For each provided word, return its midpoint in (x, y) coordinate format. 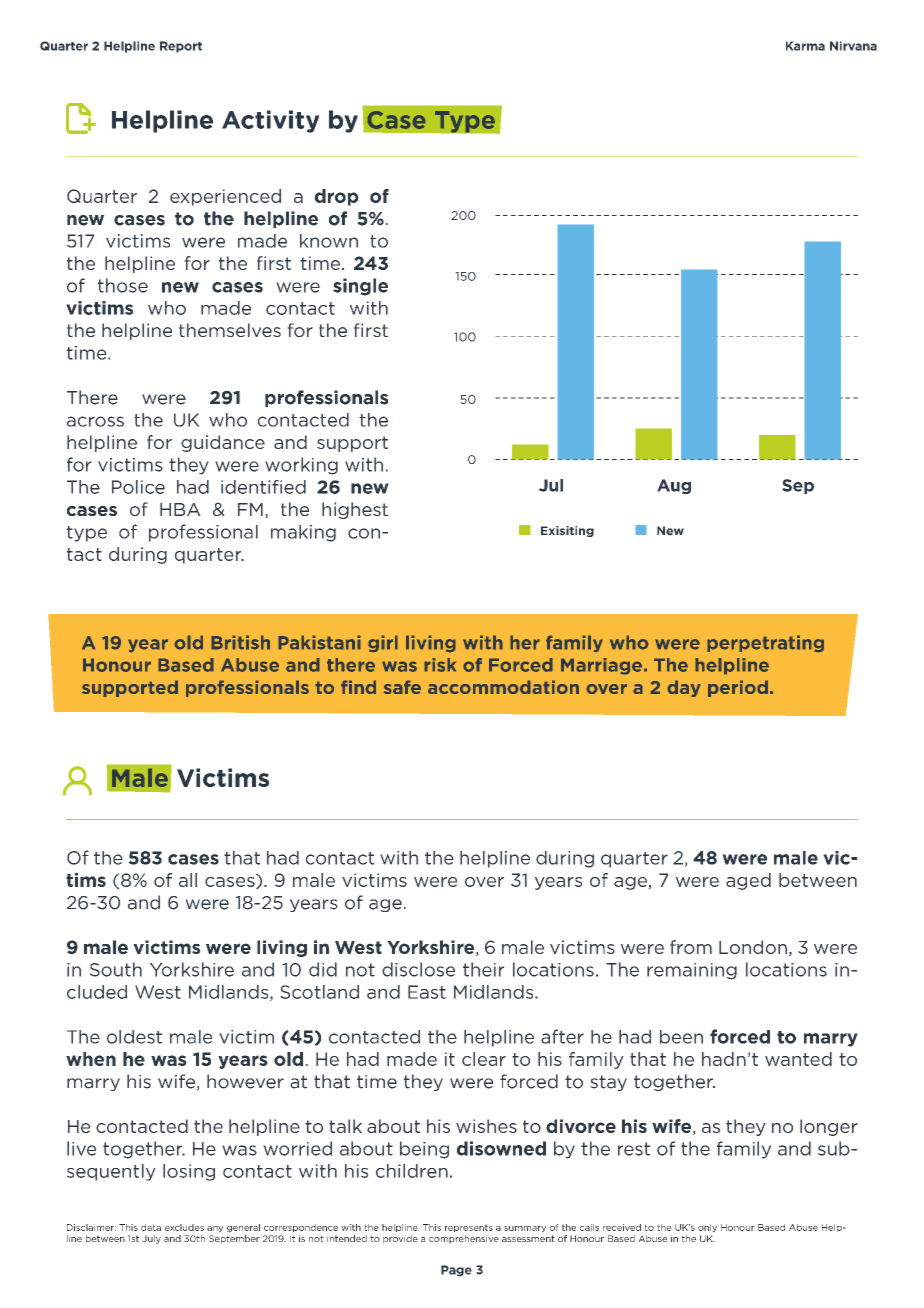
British (240, 642)
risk (440, 665)
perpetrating (765, 644)
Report (181, 47)
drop (337, 197)
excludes (184, 1227)
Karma (805, 46)
